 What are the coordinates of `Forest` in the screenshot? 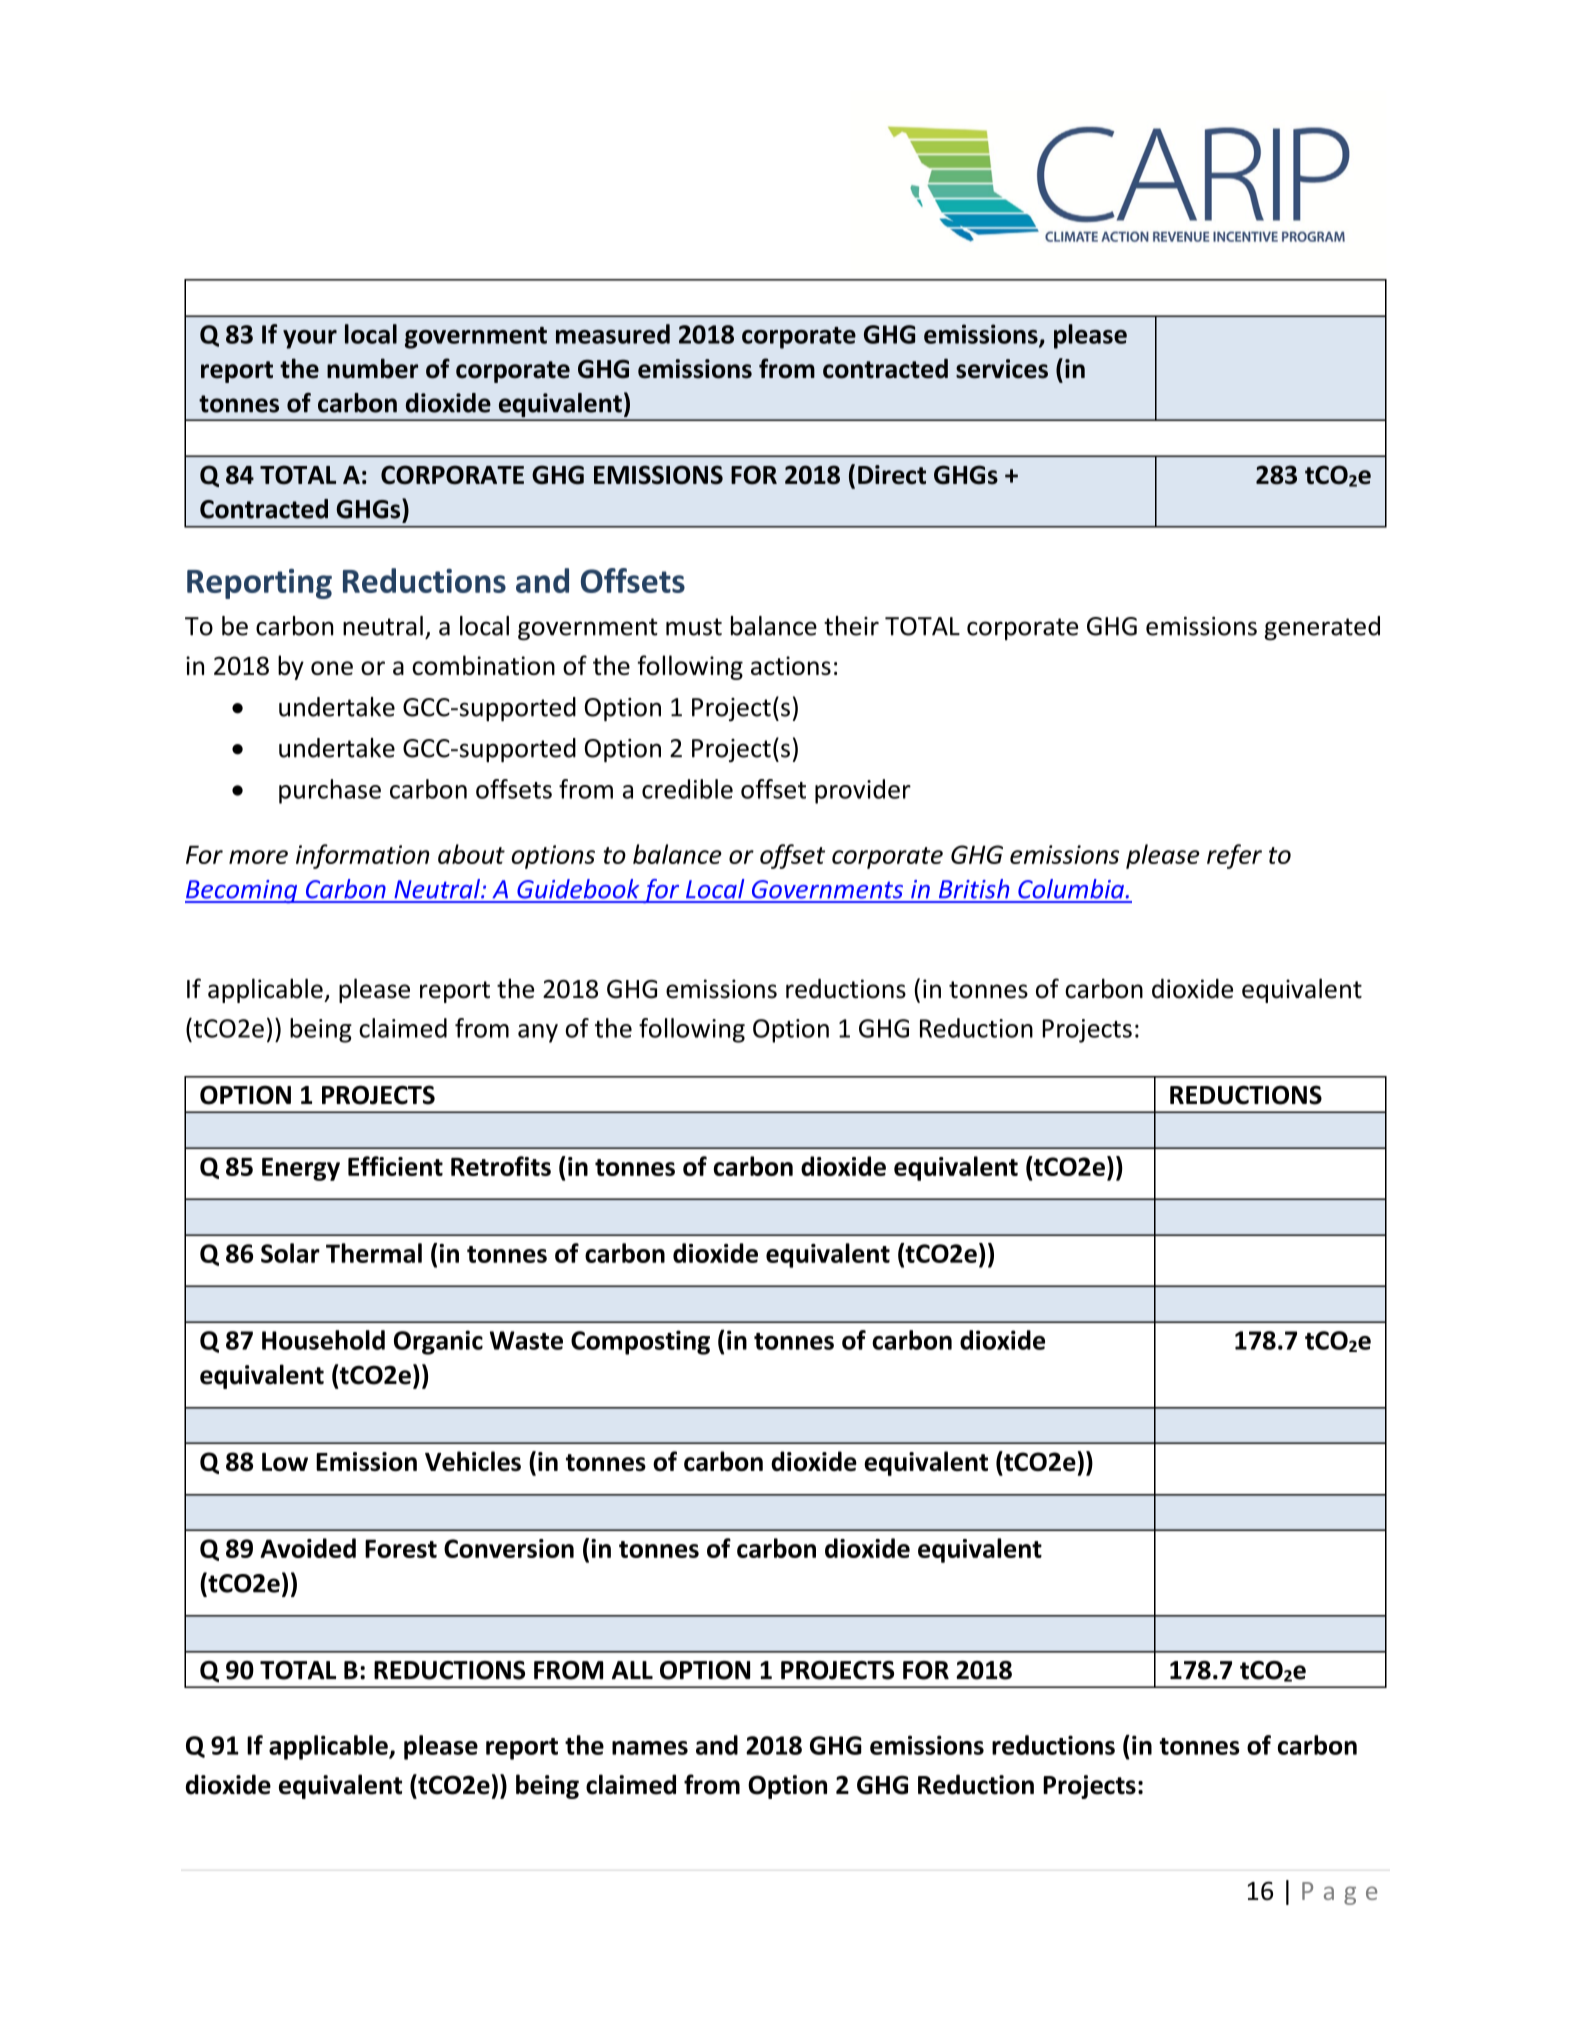 It's located at (401, 1548).
